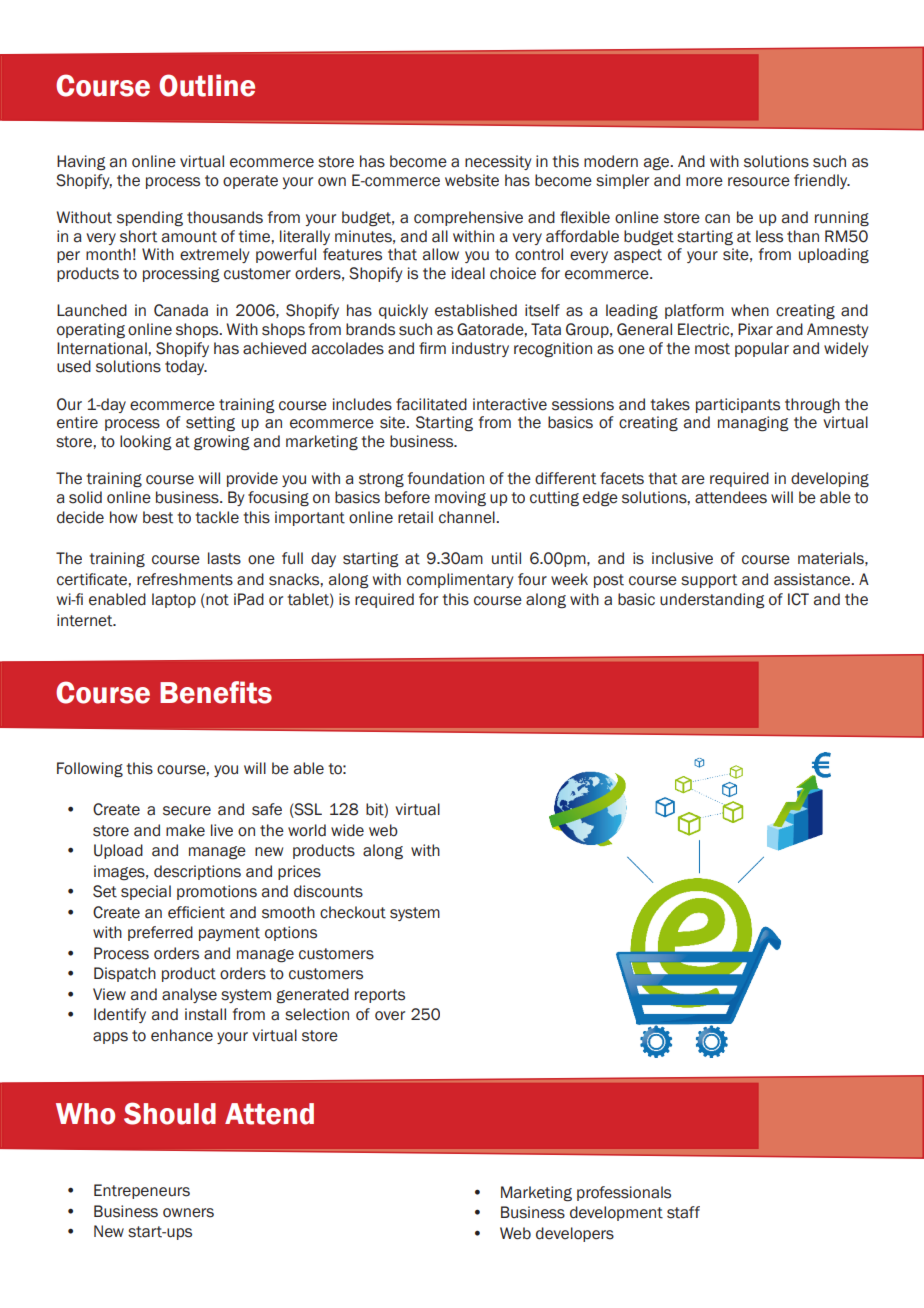 The height and width of the screenshot is (1308, 924). I want to click on Outline, so click(207, 85).
